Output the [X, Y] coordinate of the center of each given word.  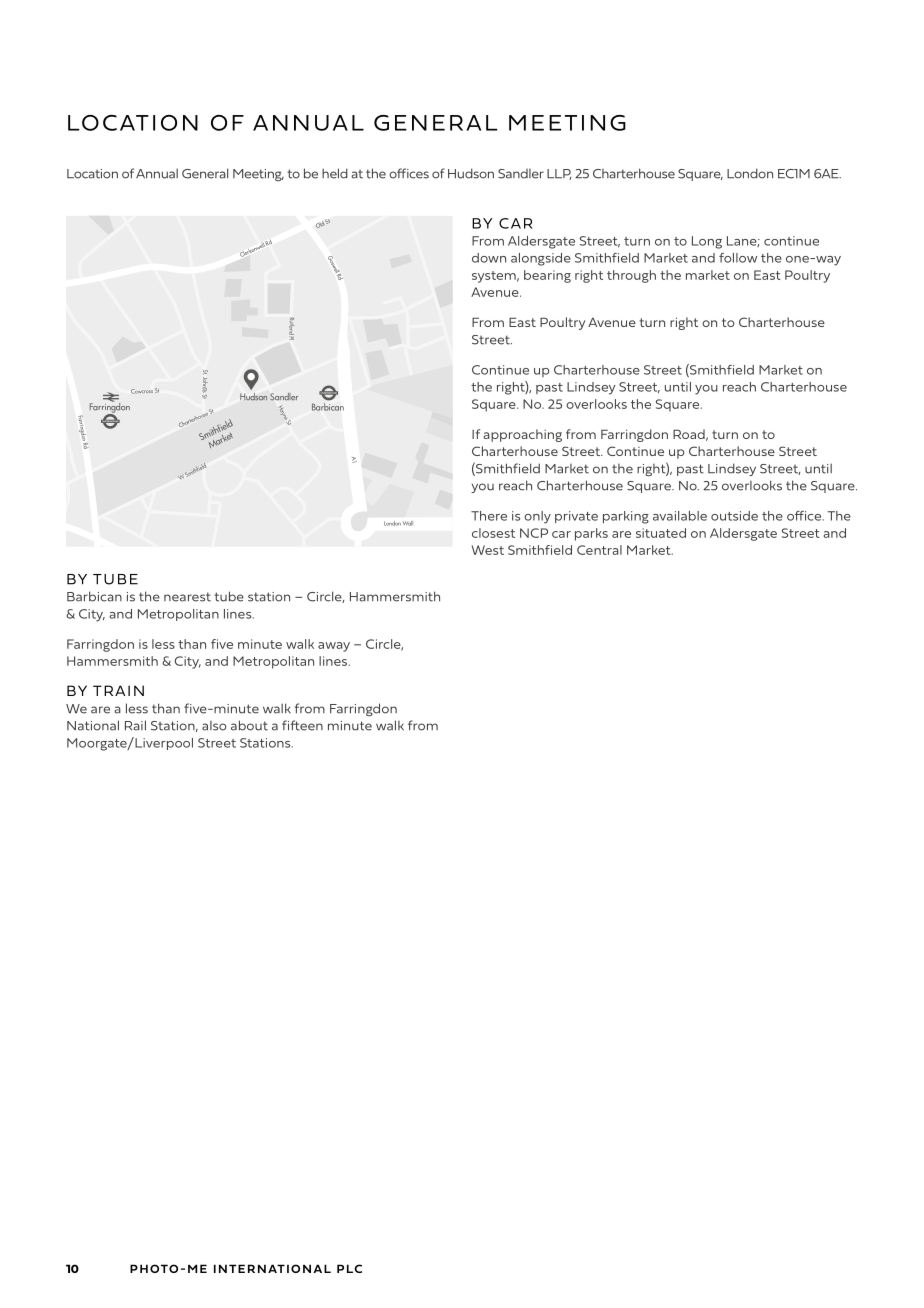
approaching [522, 435]
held [335, 173]
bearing [547, 276]
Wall [408, 523]
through [631, 276]
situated [661, 533]
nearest [187, 597]
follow [738, 258]
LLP [559, 174]
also [214, 726]
